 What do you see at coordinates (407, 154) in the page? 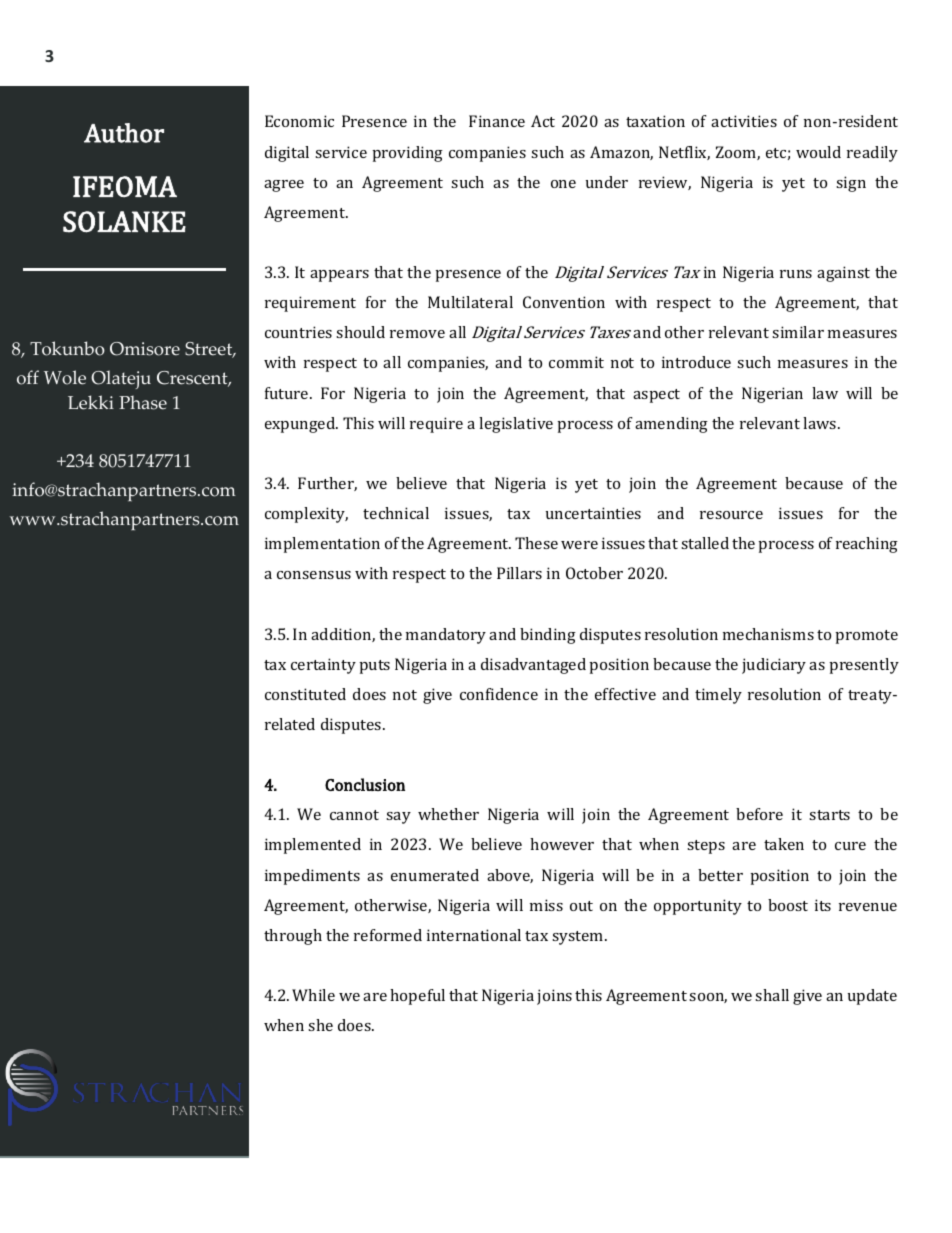
I see `providing` at bounding box center [407, 154].
